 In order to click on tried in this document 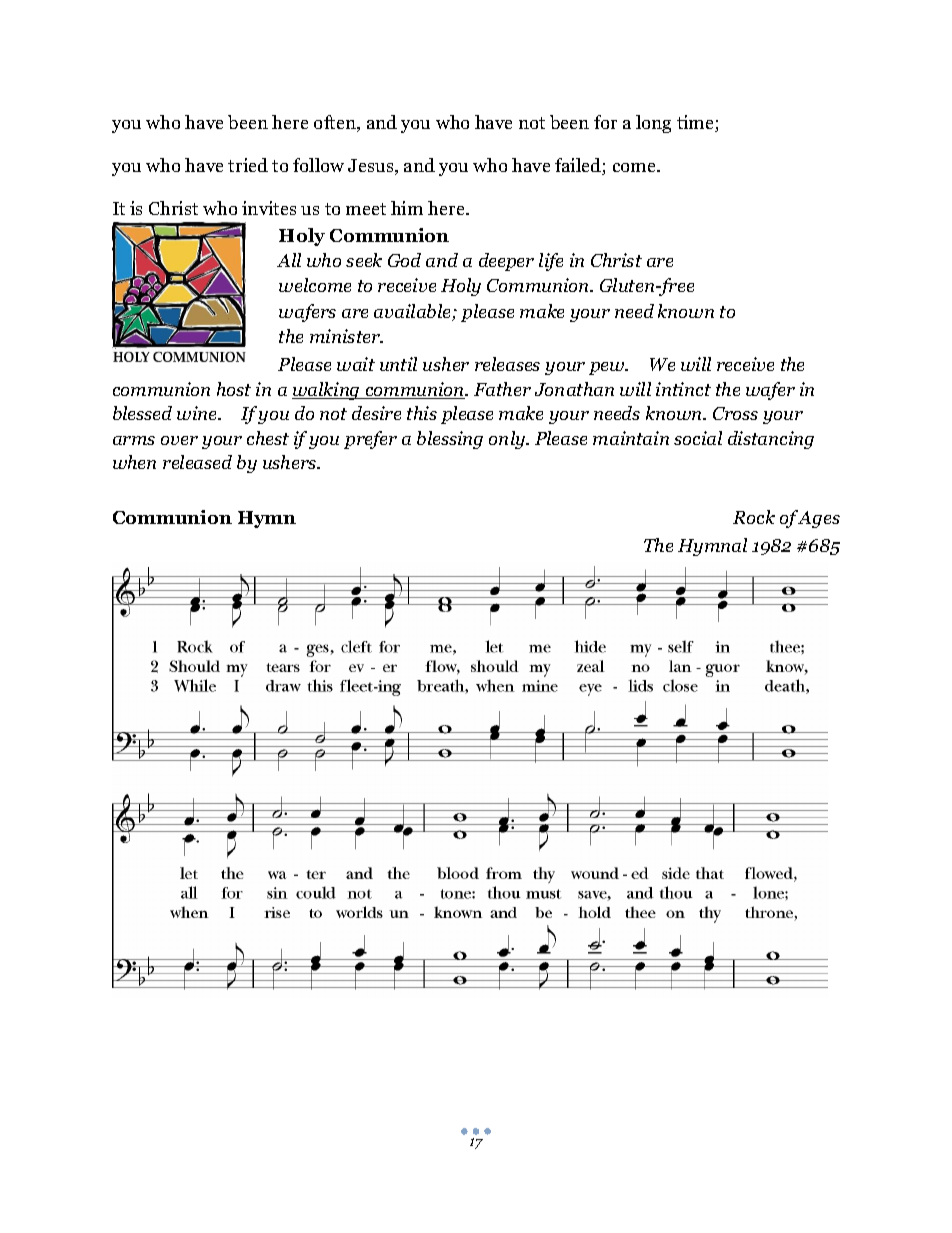, I will do `click(248, 165)`.
